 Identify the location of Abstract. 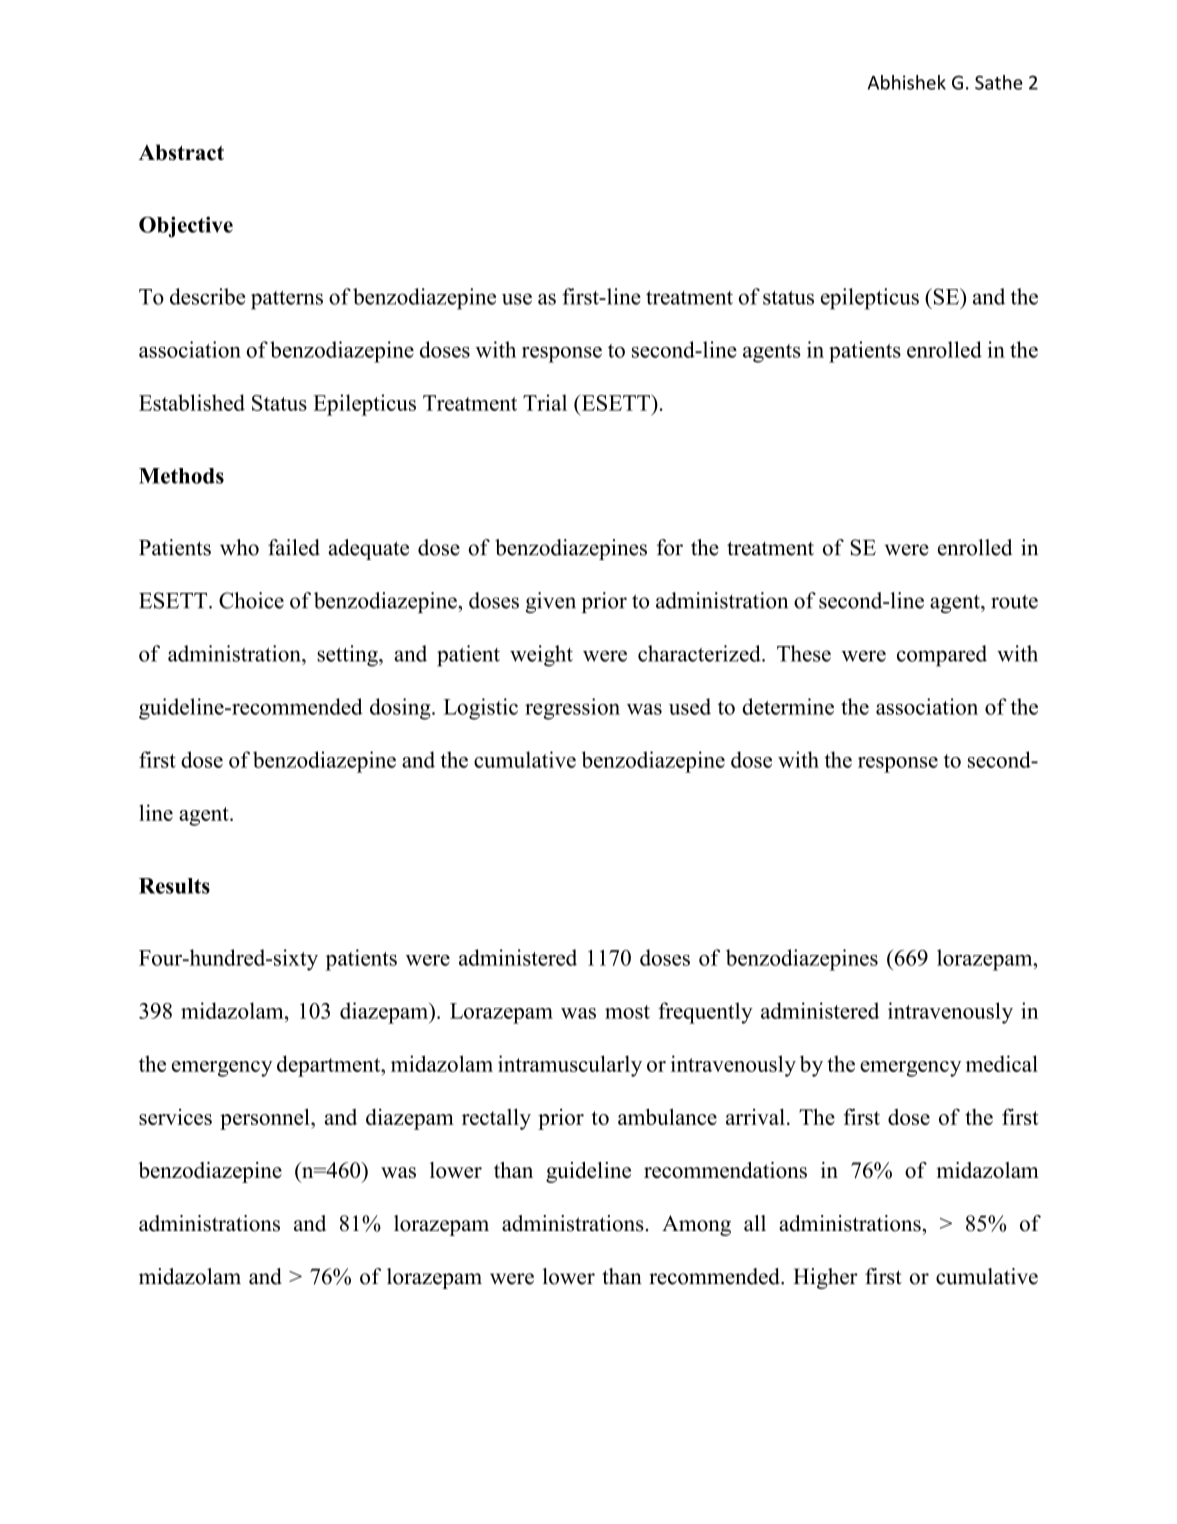
(181, 152).
